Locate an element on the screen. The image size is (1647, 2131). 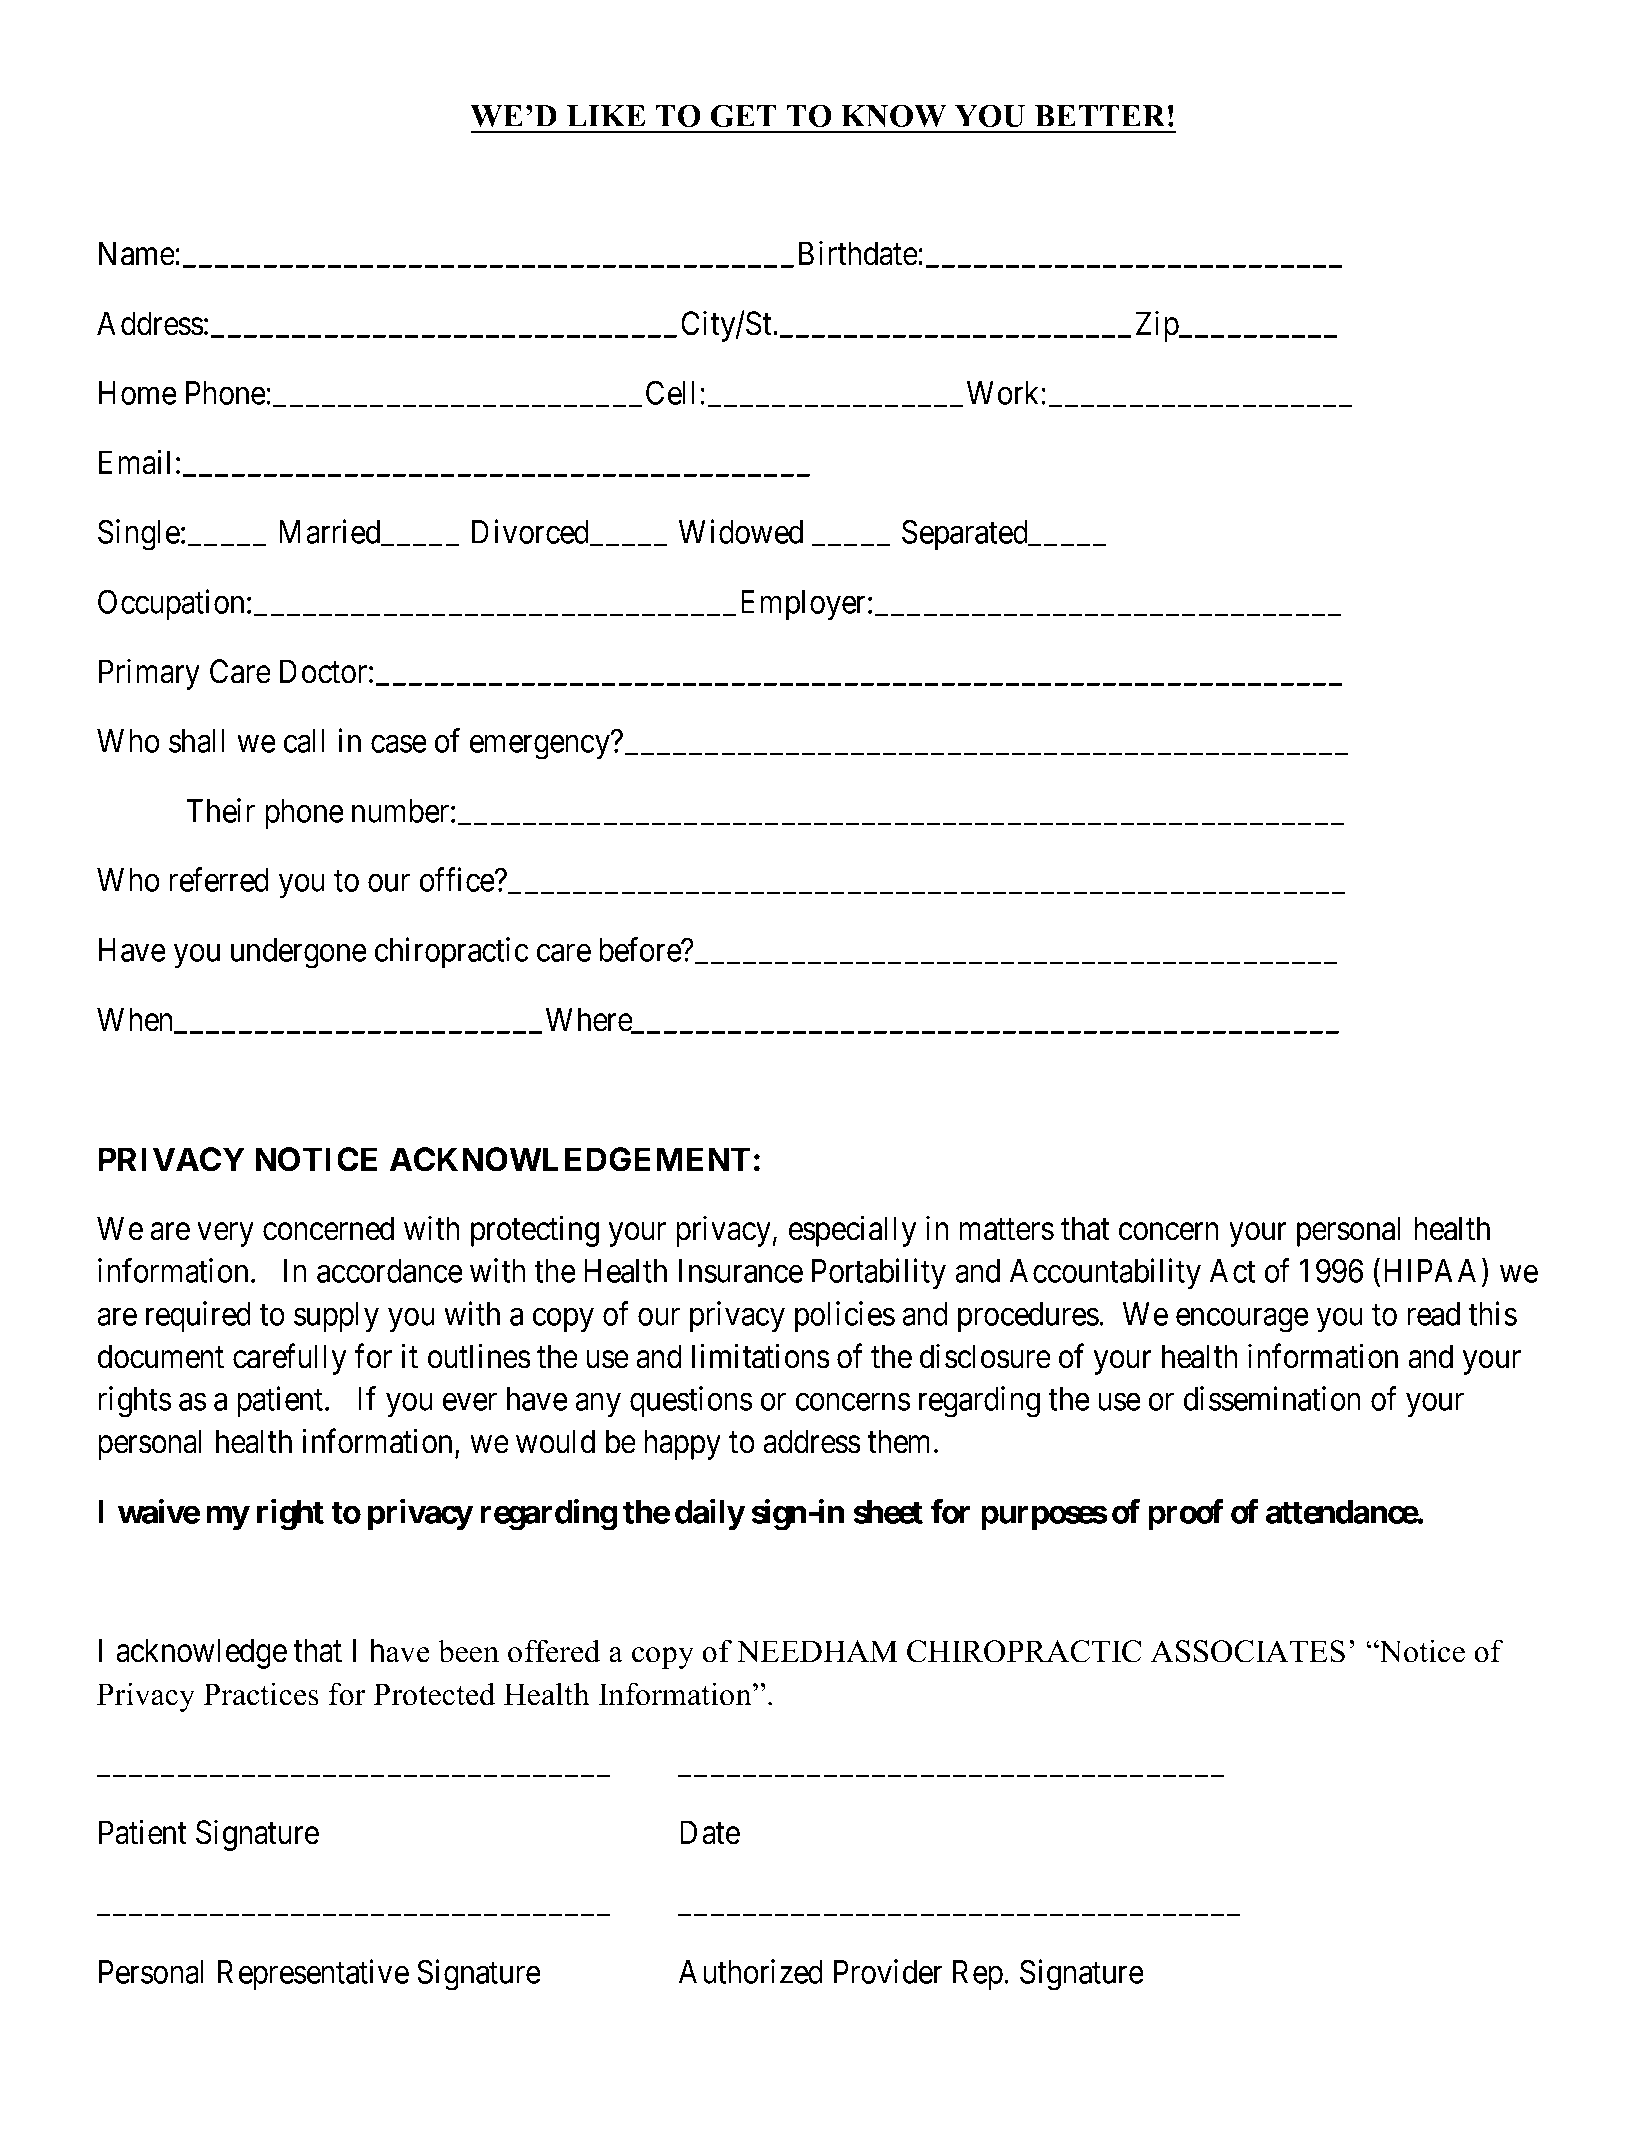
Widowed is located at coordinates (741, 531).
